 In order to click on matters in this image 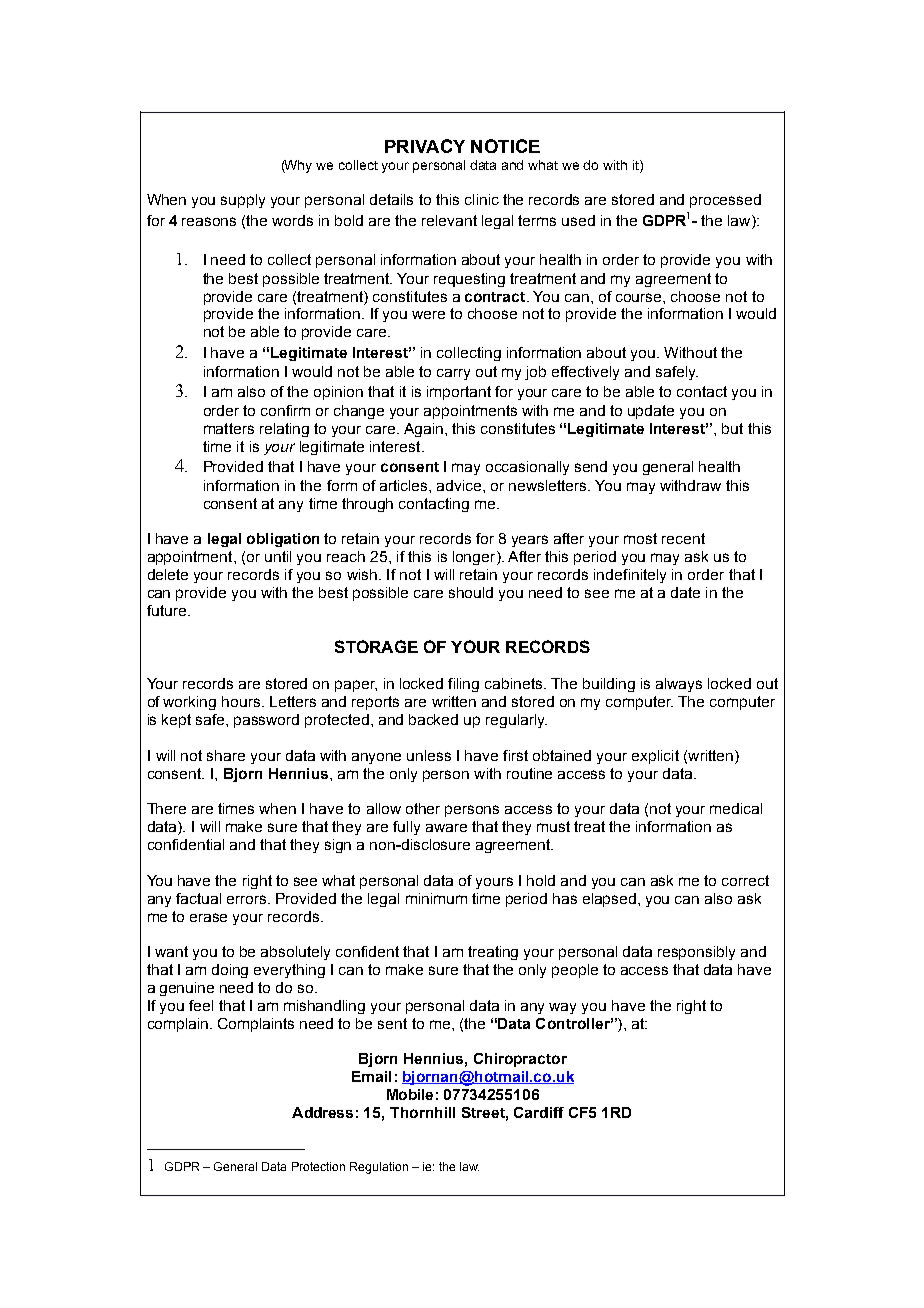, I will do `click(229, 428)`.
